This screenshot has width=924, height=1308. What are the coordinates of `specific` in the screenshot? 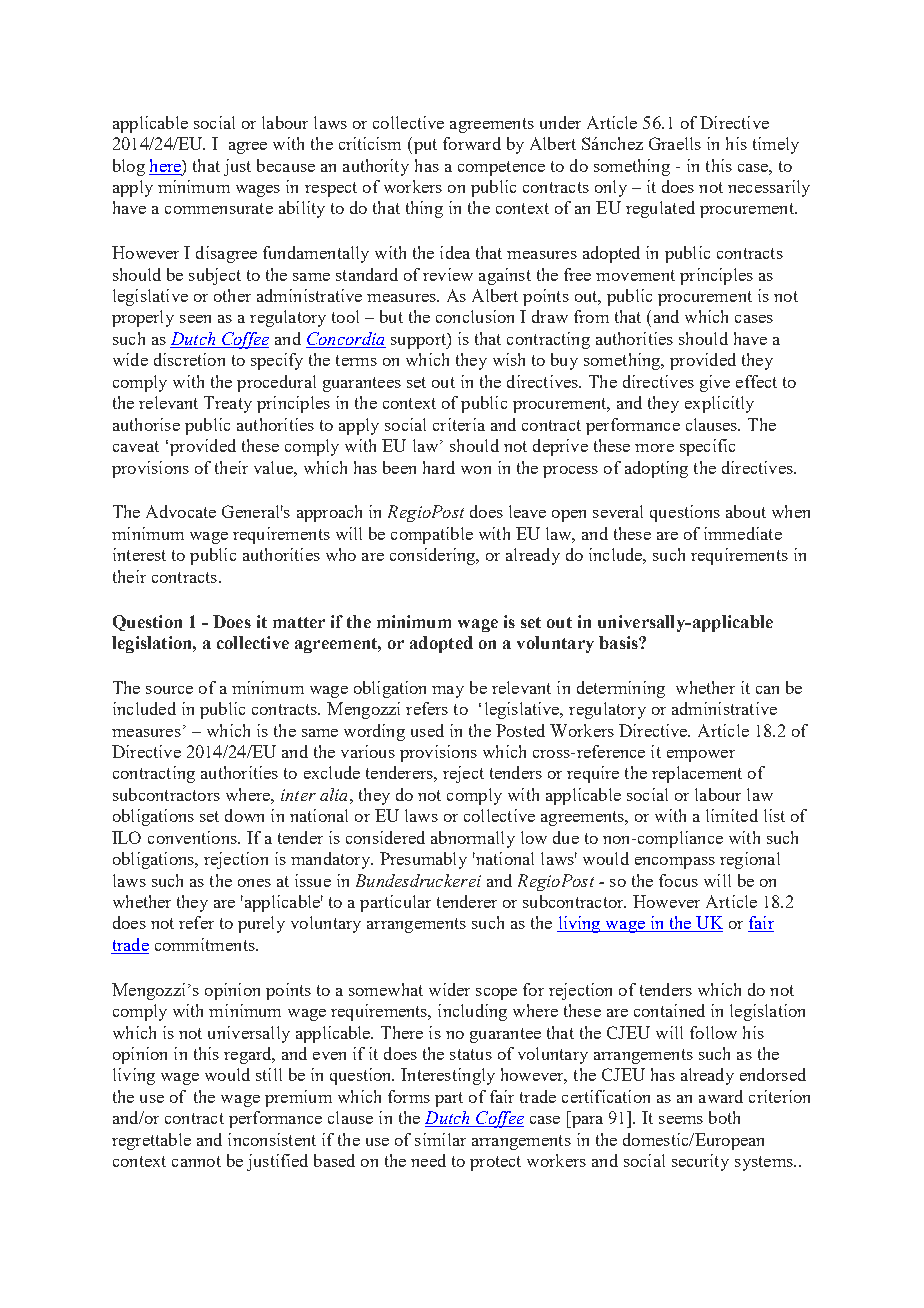 It's located at (707, 447).
